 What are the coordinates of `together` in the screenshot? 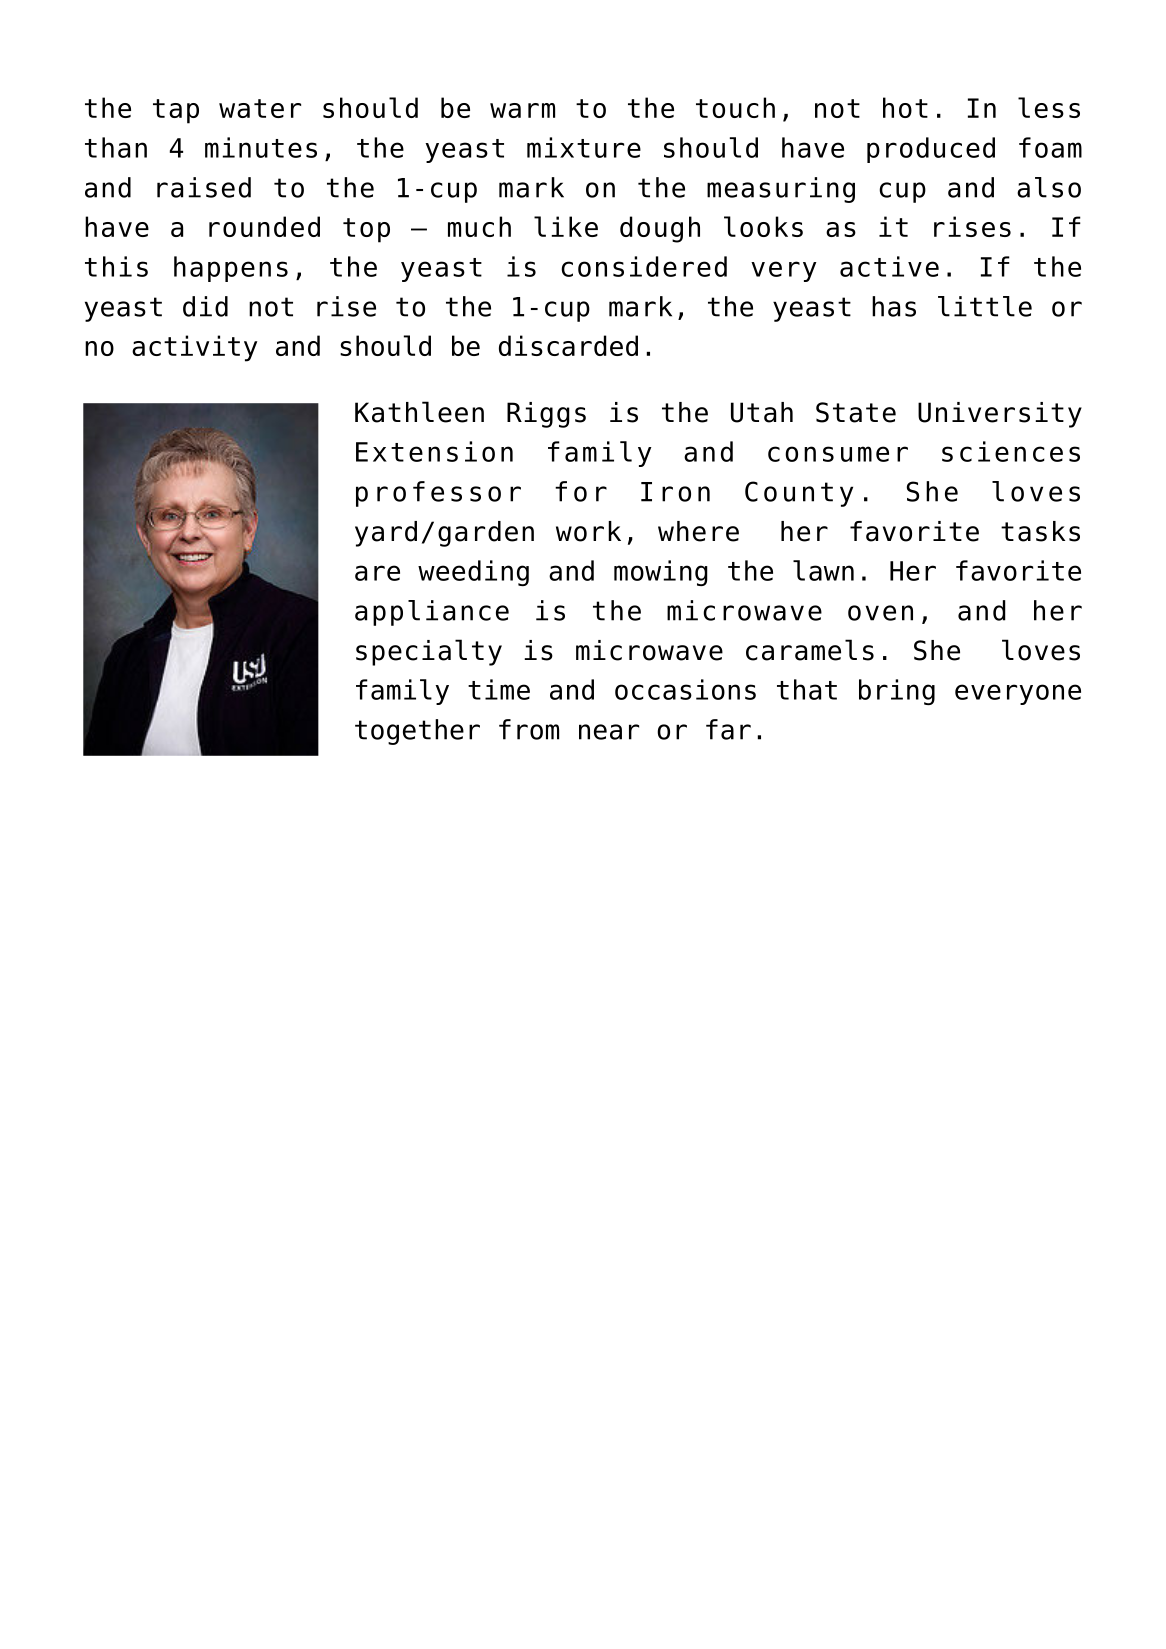 It's located at (417, 732).
